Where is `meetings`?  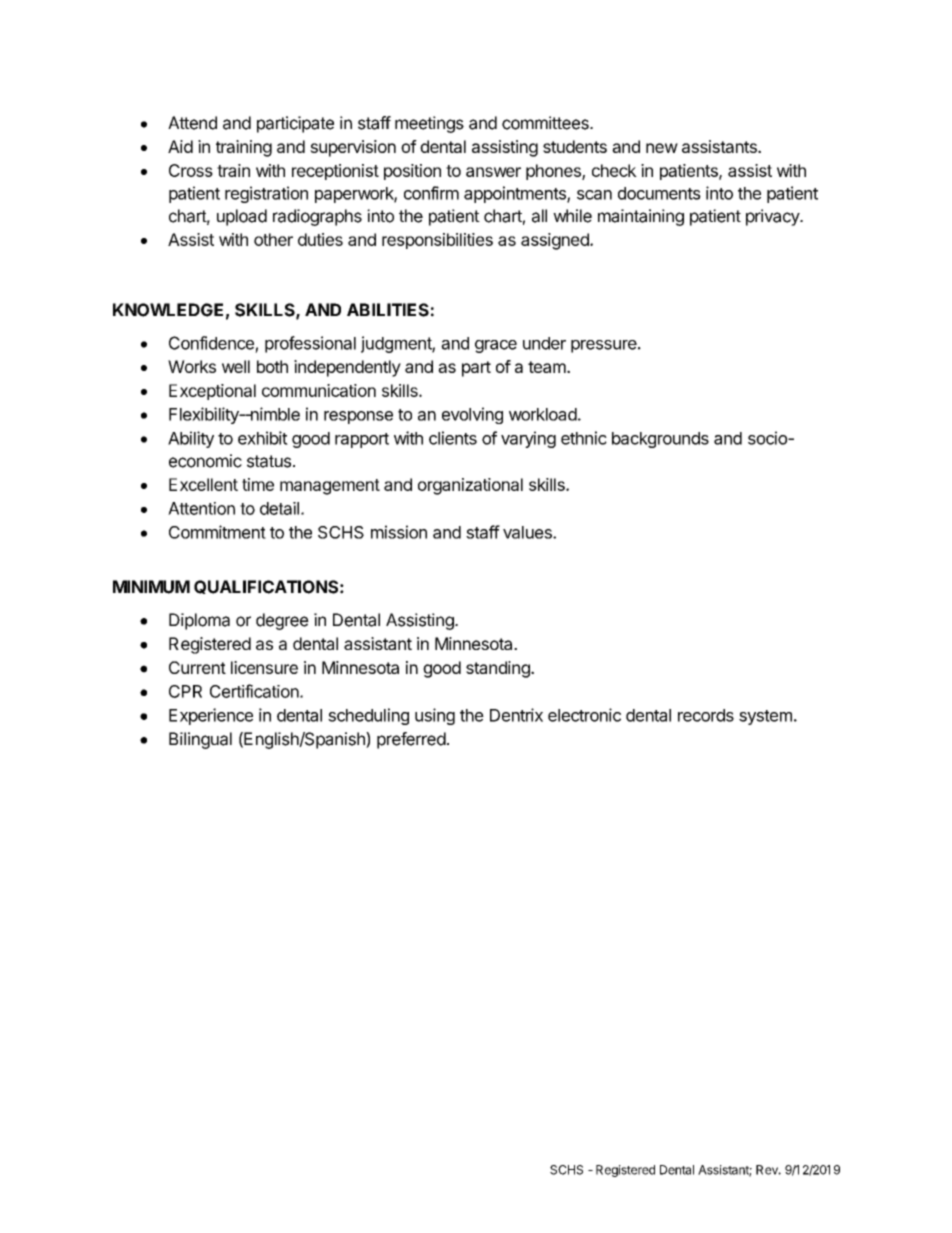 meetings is located at coordinates (429, 124).
